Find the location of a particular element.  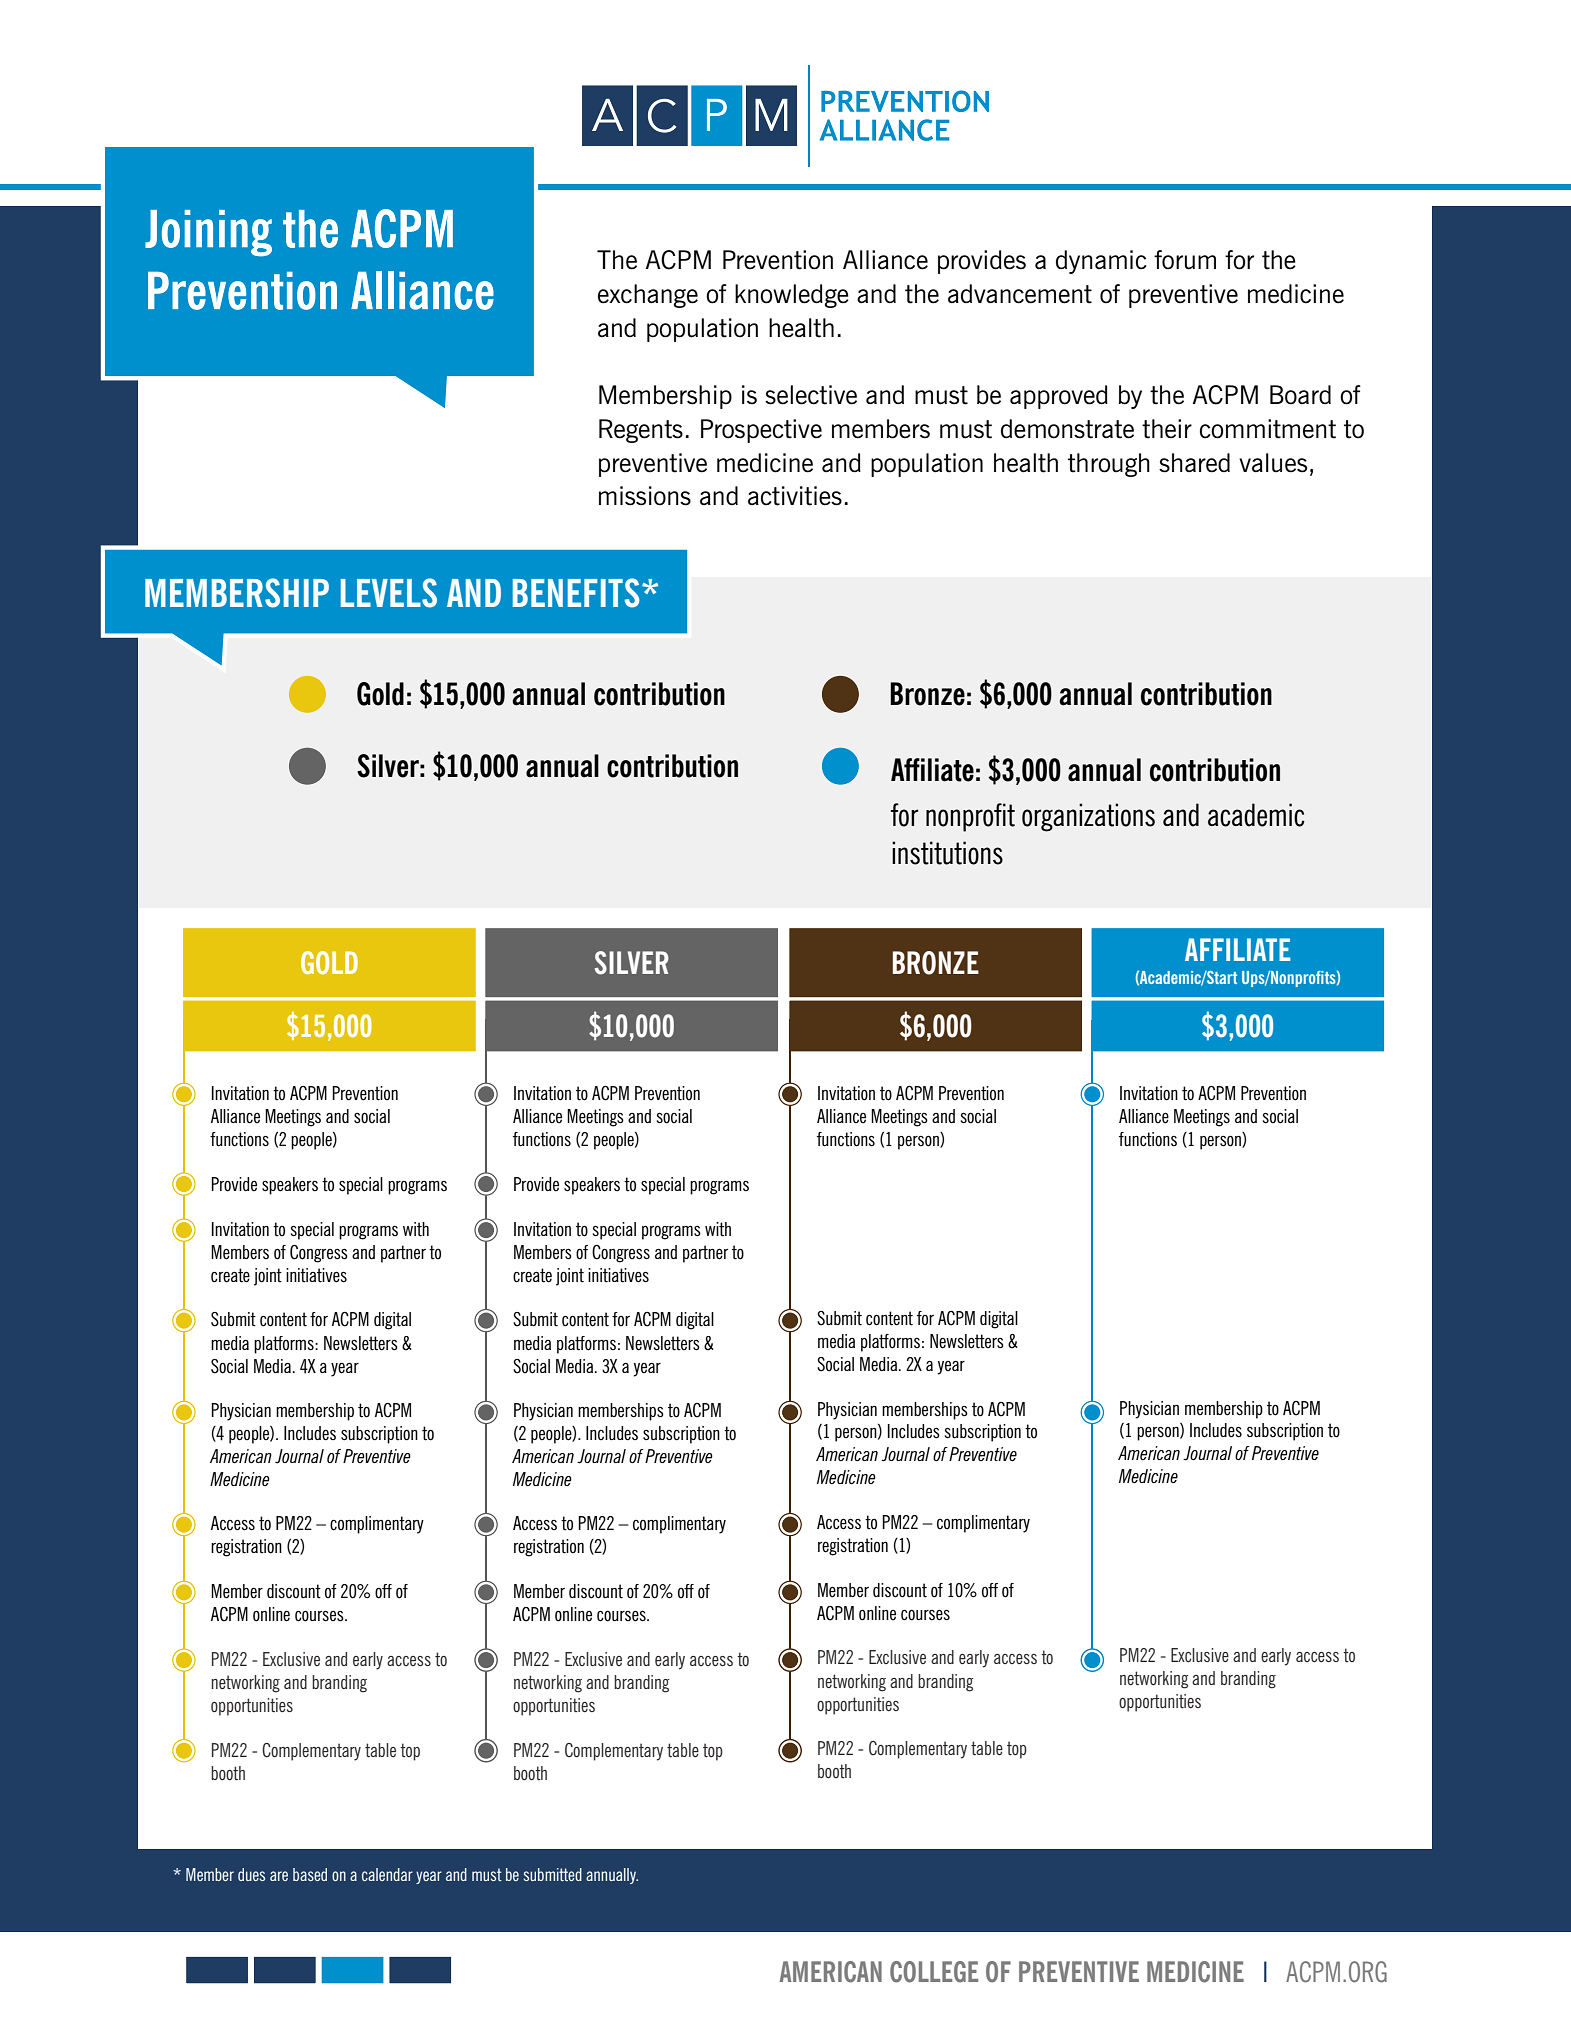

based is located at coordinates (310, 1874).
